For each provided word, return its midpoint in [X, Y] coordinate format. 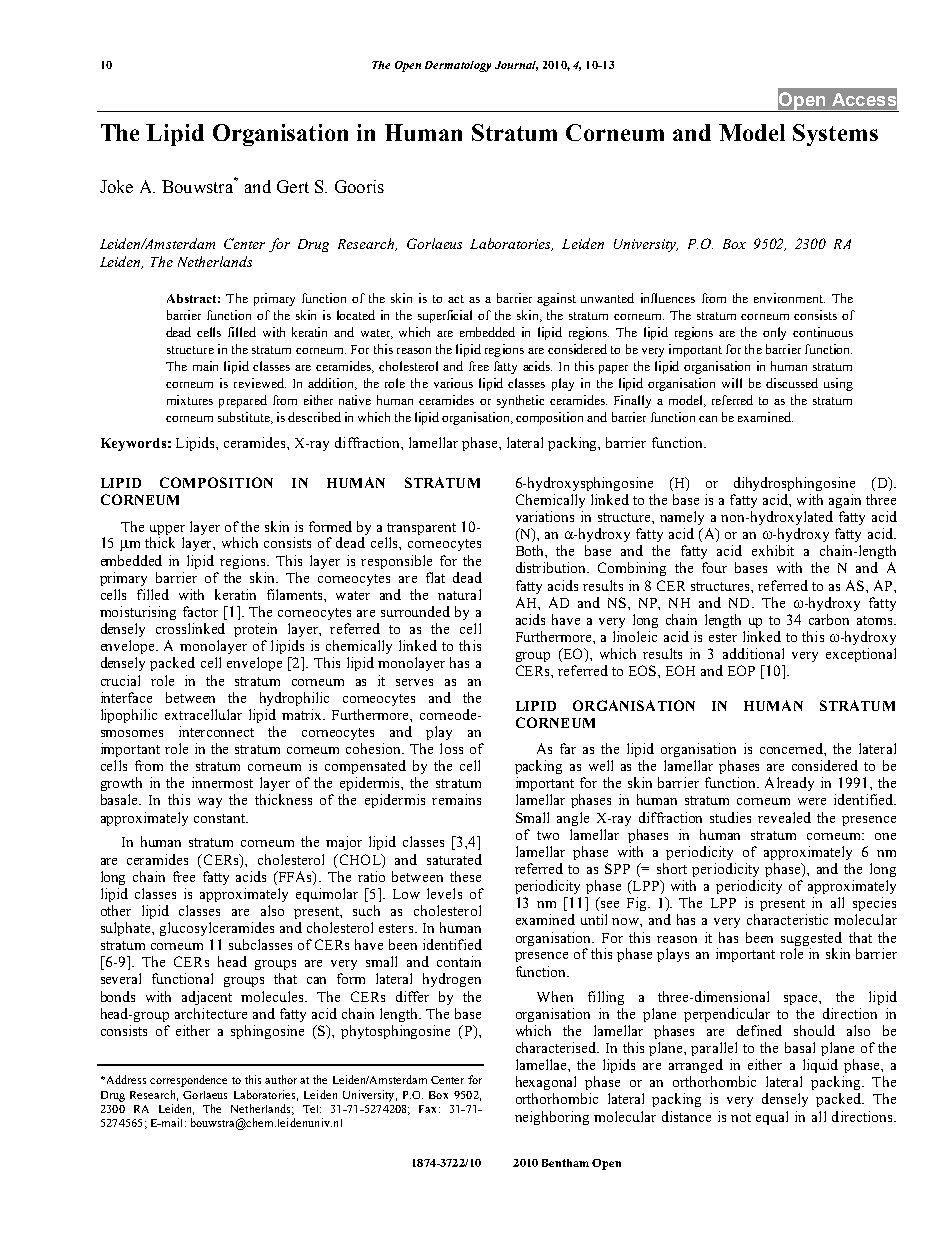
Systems [835, 135]
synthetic [520, 401]
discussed [792, 383]
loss [451, 748]
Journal [516, 66]
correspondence [188, 1081]
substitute [245, 418]
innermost [222, 782]
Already [789, 784]
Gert [293, 186]
